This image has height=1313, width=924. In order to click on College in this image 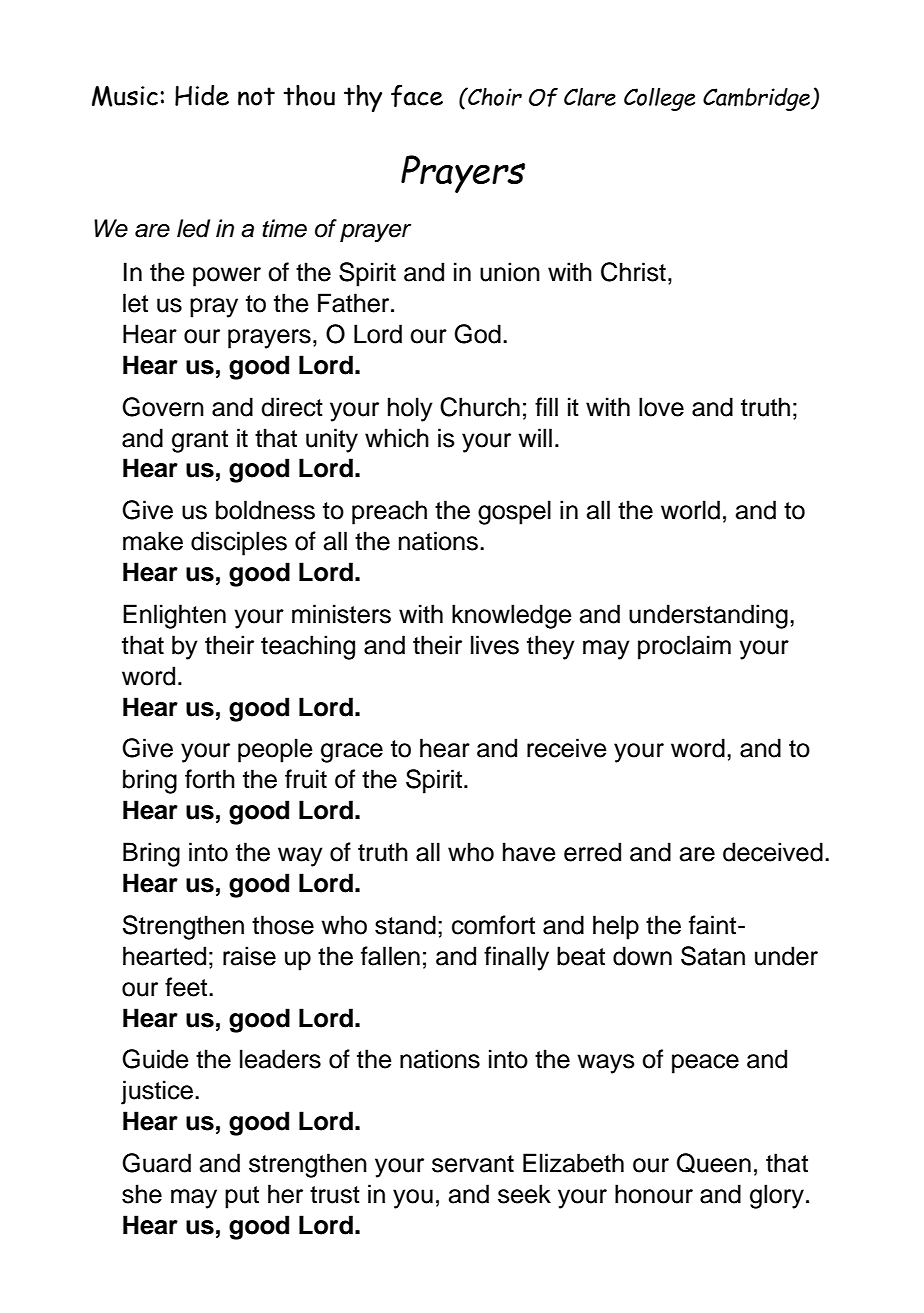, I will do `click(659, 99)`.
